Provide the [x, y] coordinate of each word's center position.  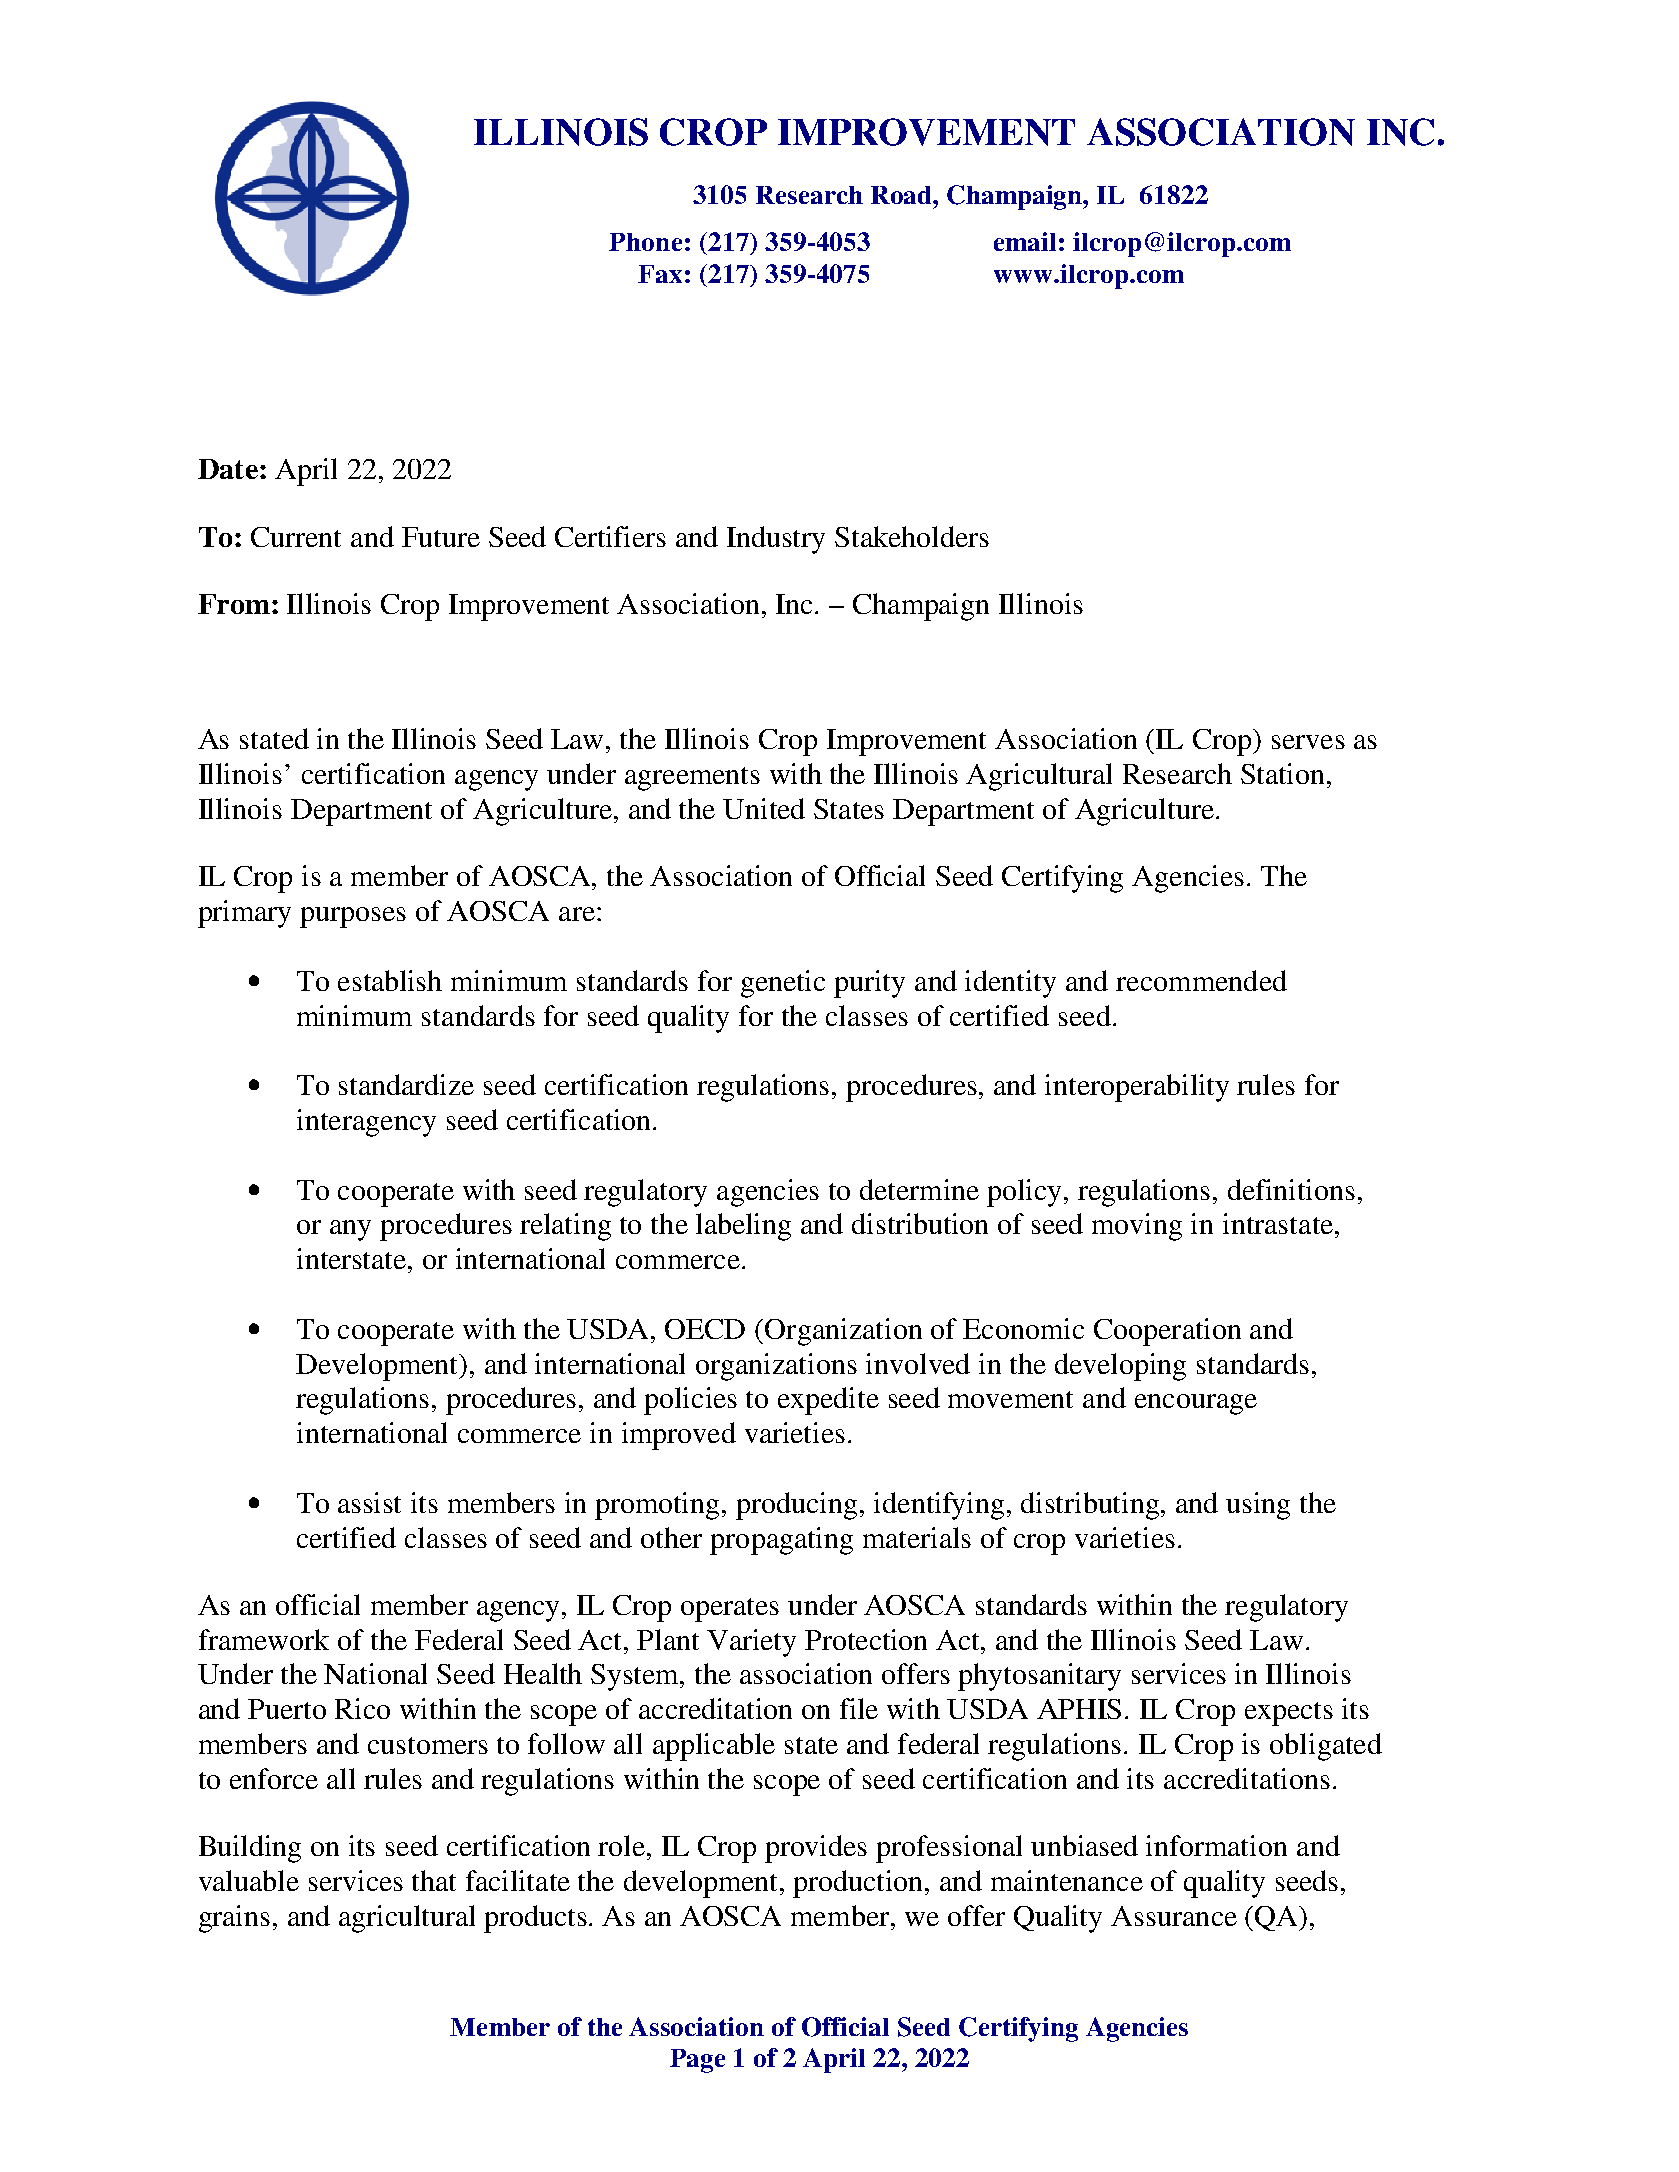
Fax [660, 274]
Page [697, 2061]
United [764, 808]
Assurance [1174, 1916]
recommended [1201, 980]
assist [369, 1502]
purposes [353, 917]
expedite [828, 1401]
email [1025, 241]
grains [234, 1919]
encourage [1196, 1404]
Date [228, 469]
